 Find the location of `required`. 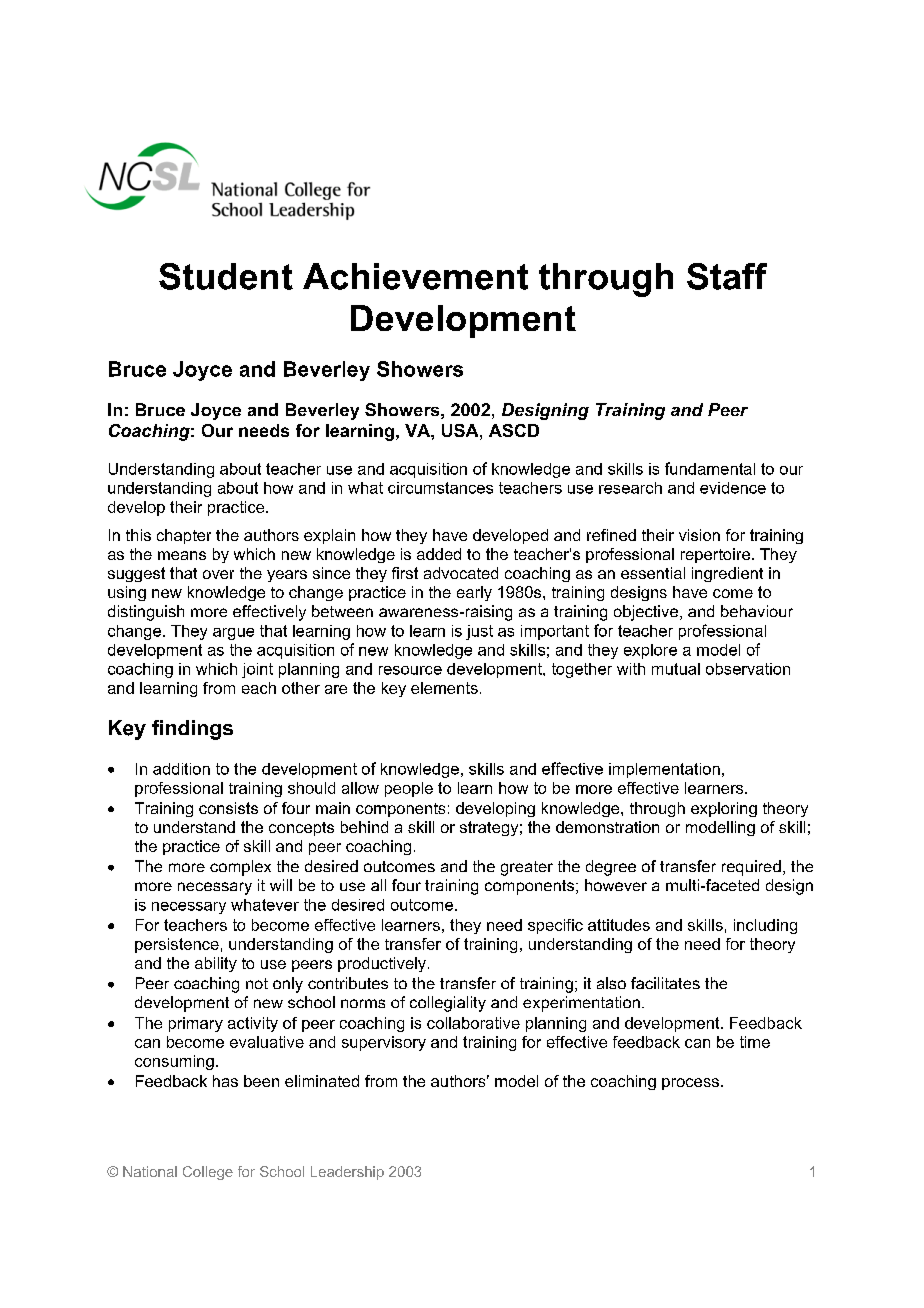

required is located at coordinates (751, 868).
